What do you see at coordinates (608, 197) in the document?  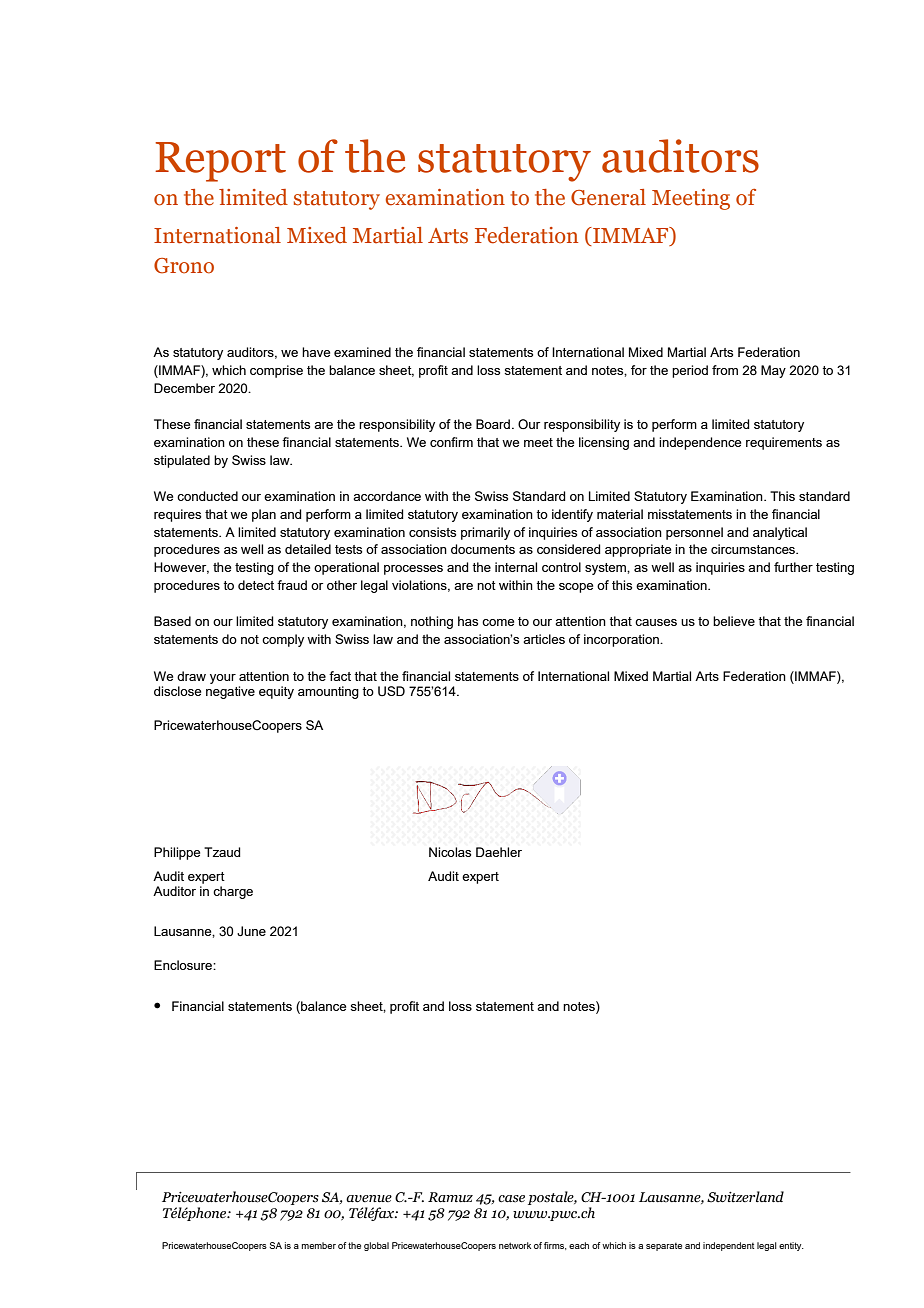 I see `General` at bounding box center [608, 197].
